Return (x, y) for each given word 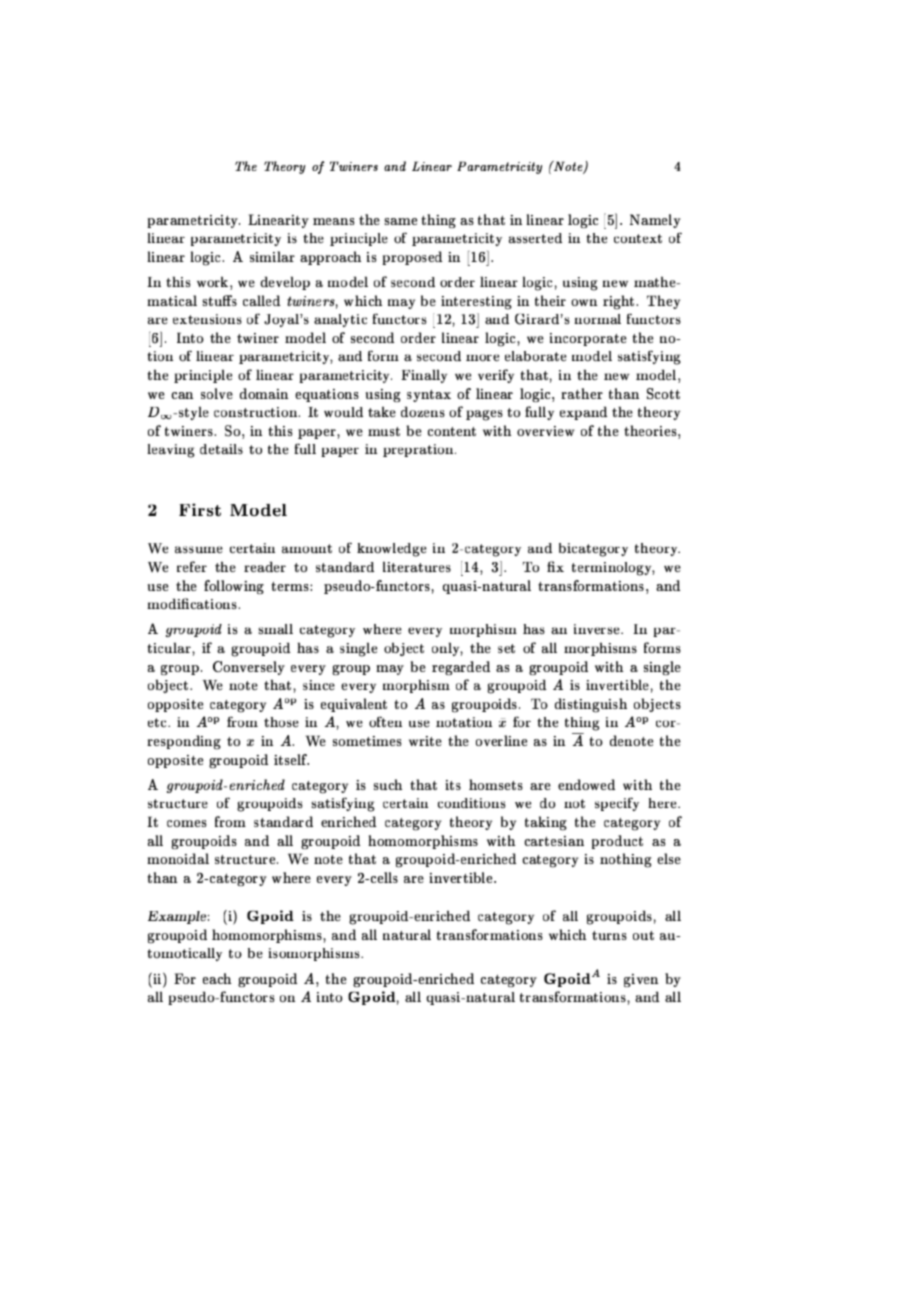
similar (272, 256)
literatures (417, 566)
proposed (412, 258)
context (638, 239)
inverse (598, 629)
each (217, 978)
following (234, 587)
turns (609, 935)
